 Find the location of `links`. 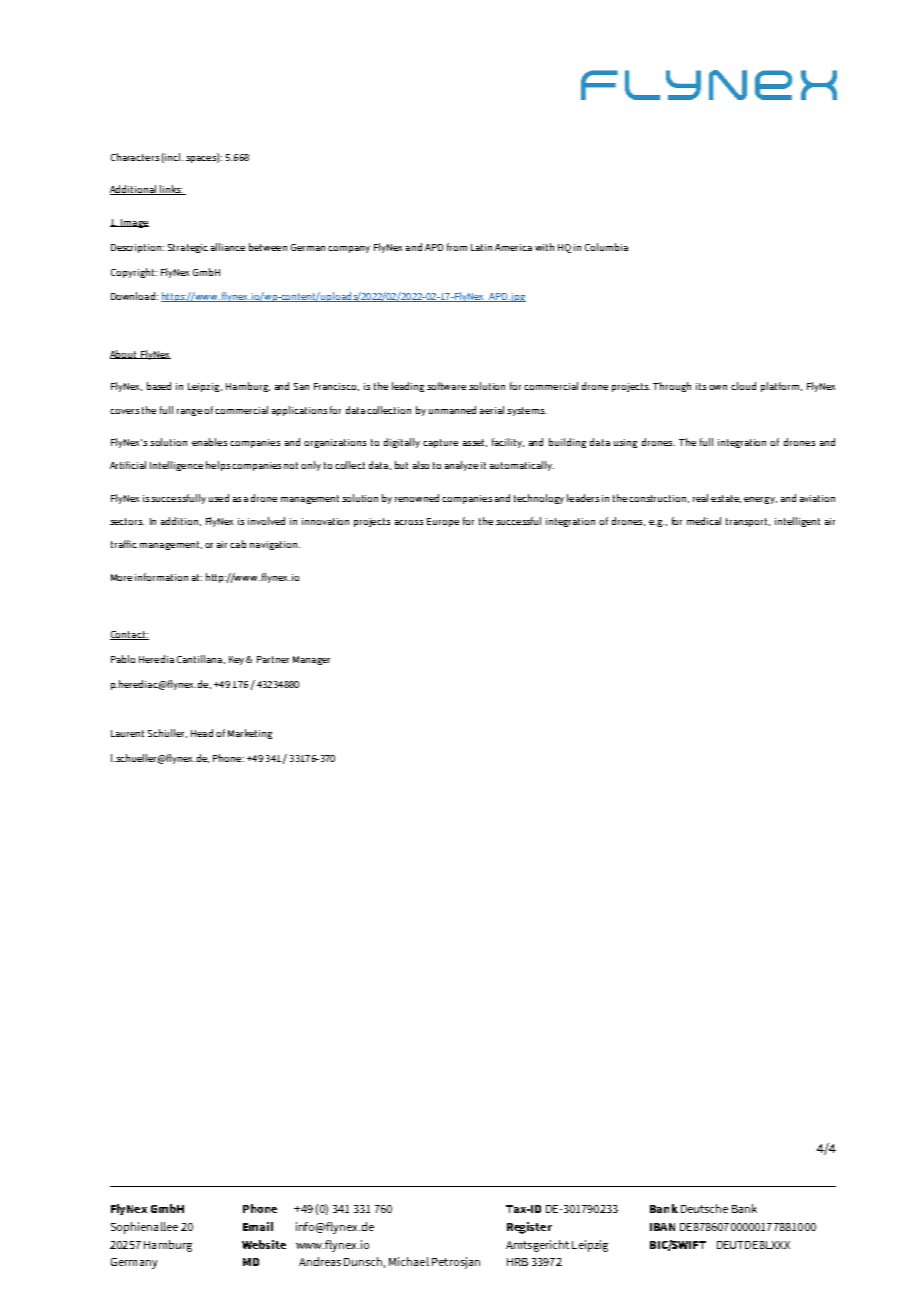

links is located at coordinates (170, 190).
